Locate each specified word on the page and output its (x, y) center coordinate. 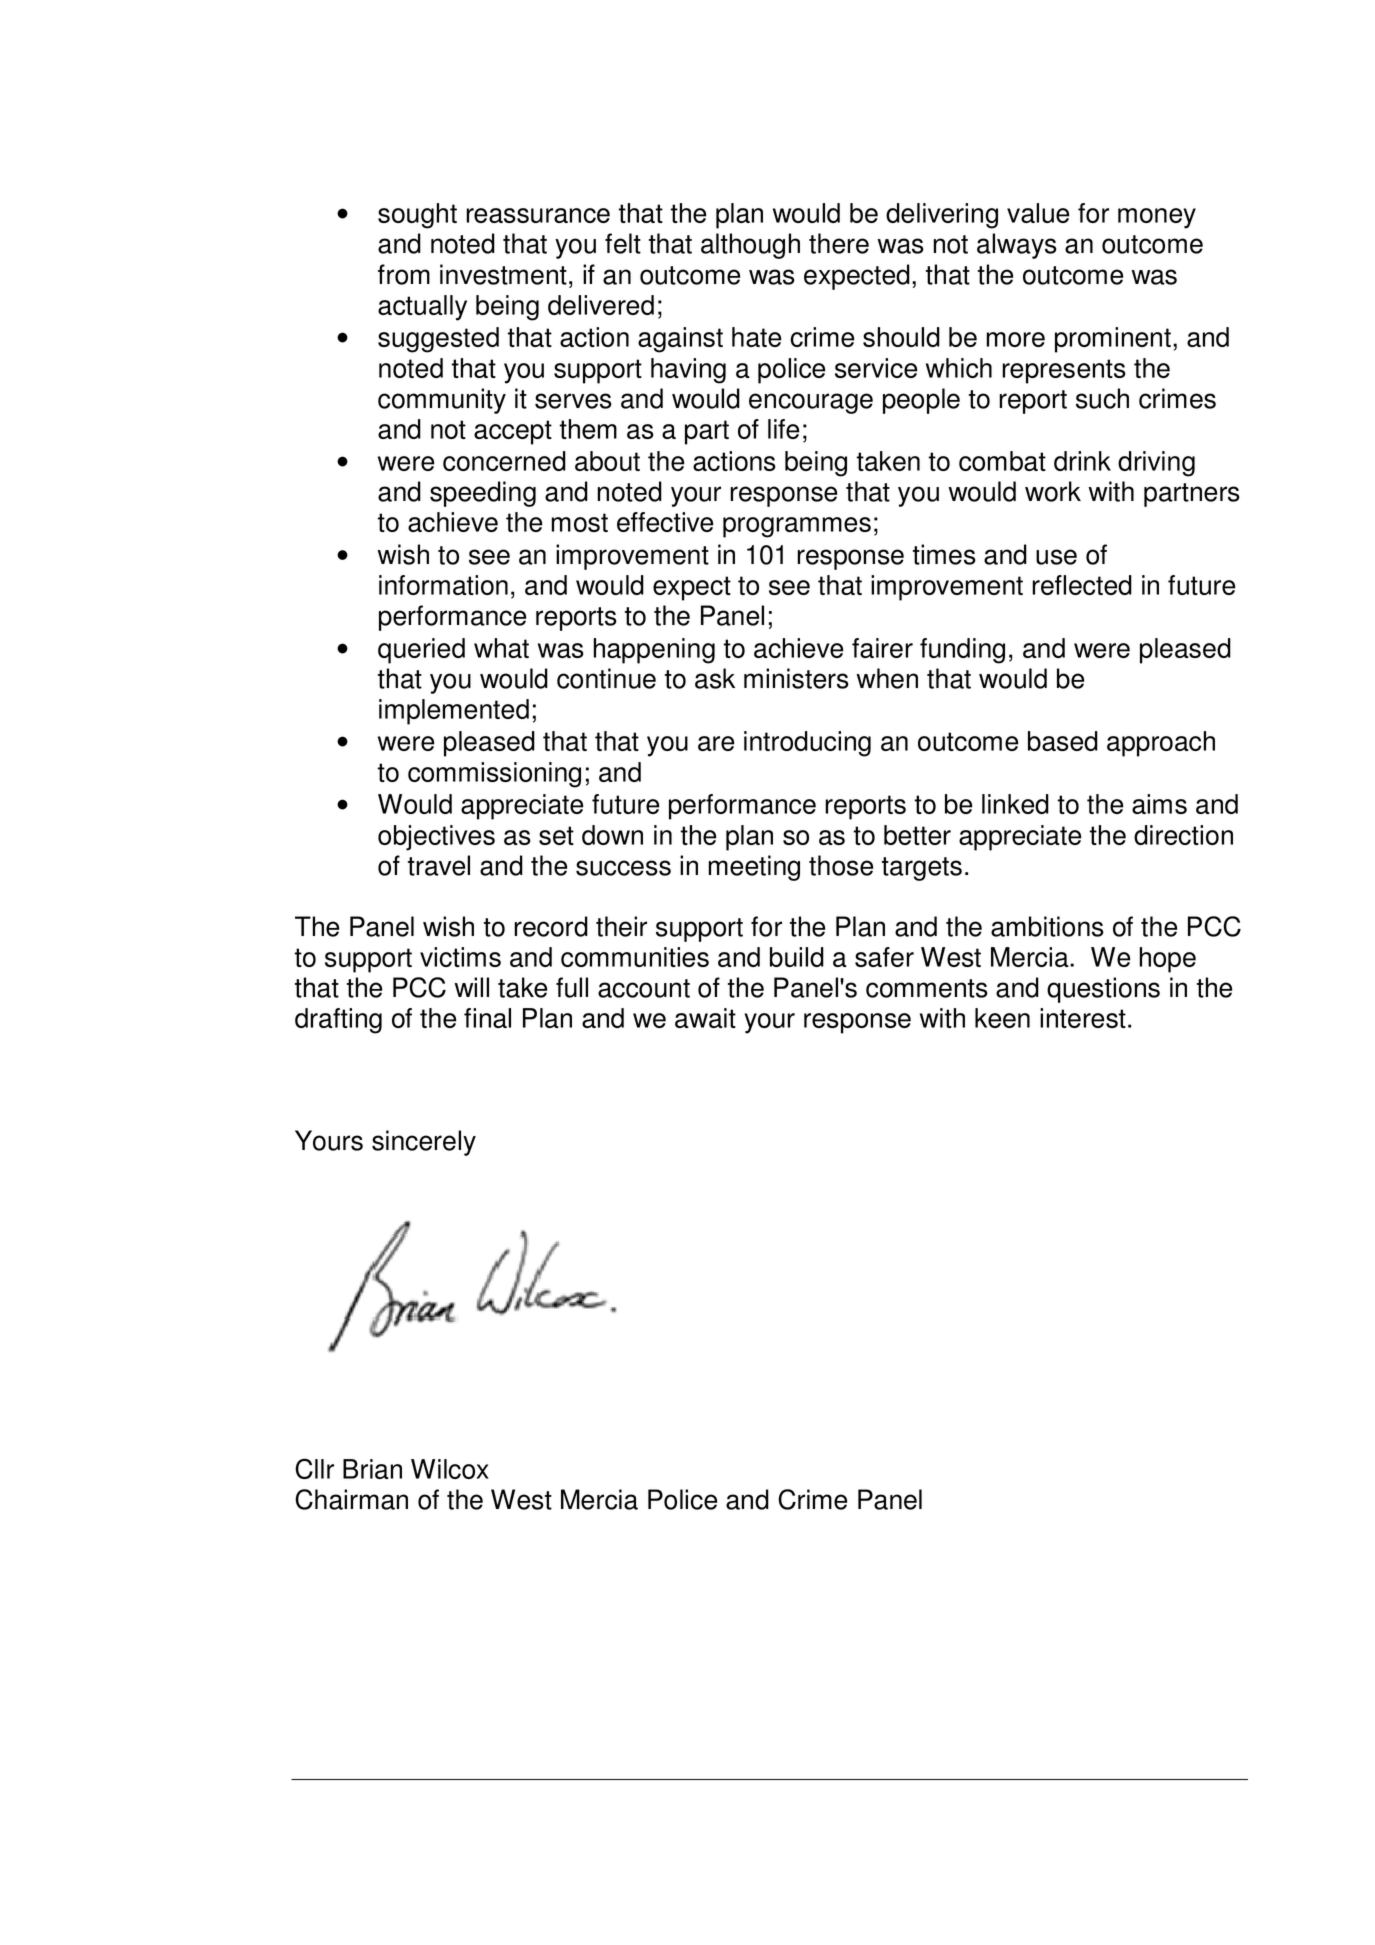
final (487, 1018)
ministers (796, 678)
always (1017, 246)
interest (1083, 1018)
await (705, 1018)
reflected (1082, 585)
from (404, 274)
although (750, 246)
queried (421, 651)
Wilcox (450, 1469)
